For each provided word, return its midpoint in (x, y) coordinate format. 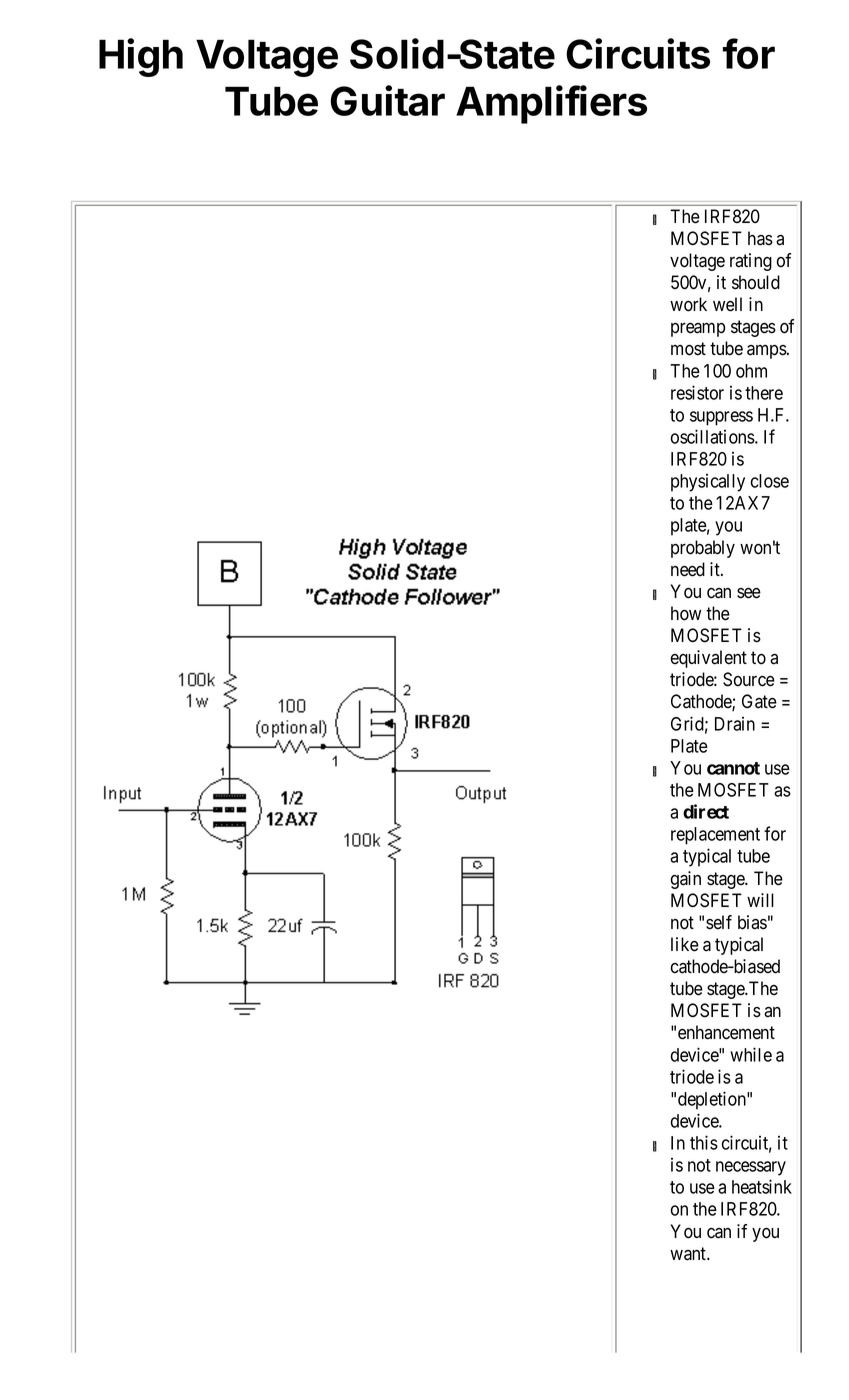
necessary (751, 1168)
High (141, 57)
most (688, 349)
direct (706, 811)
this (704, 1142)
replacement (715, 836)
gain (686, 880)
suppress (721, 418)
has (760, 238)
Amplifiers (551, 104)
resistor (697, 392)
